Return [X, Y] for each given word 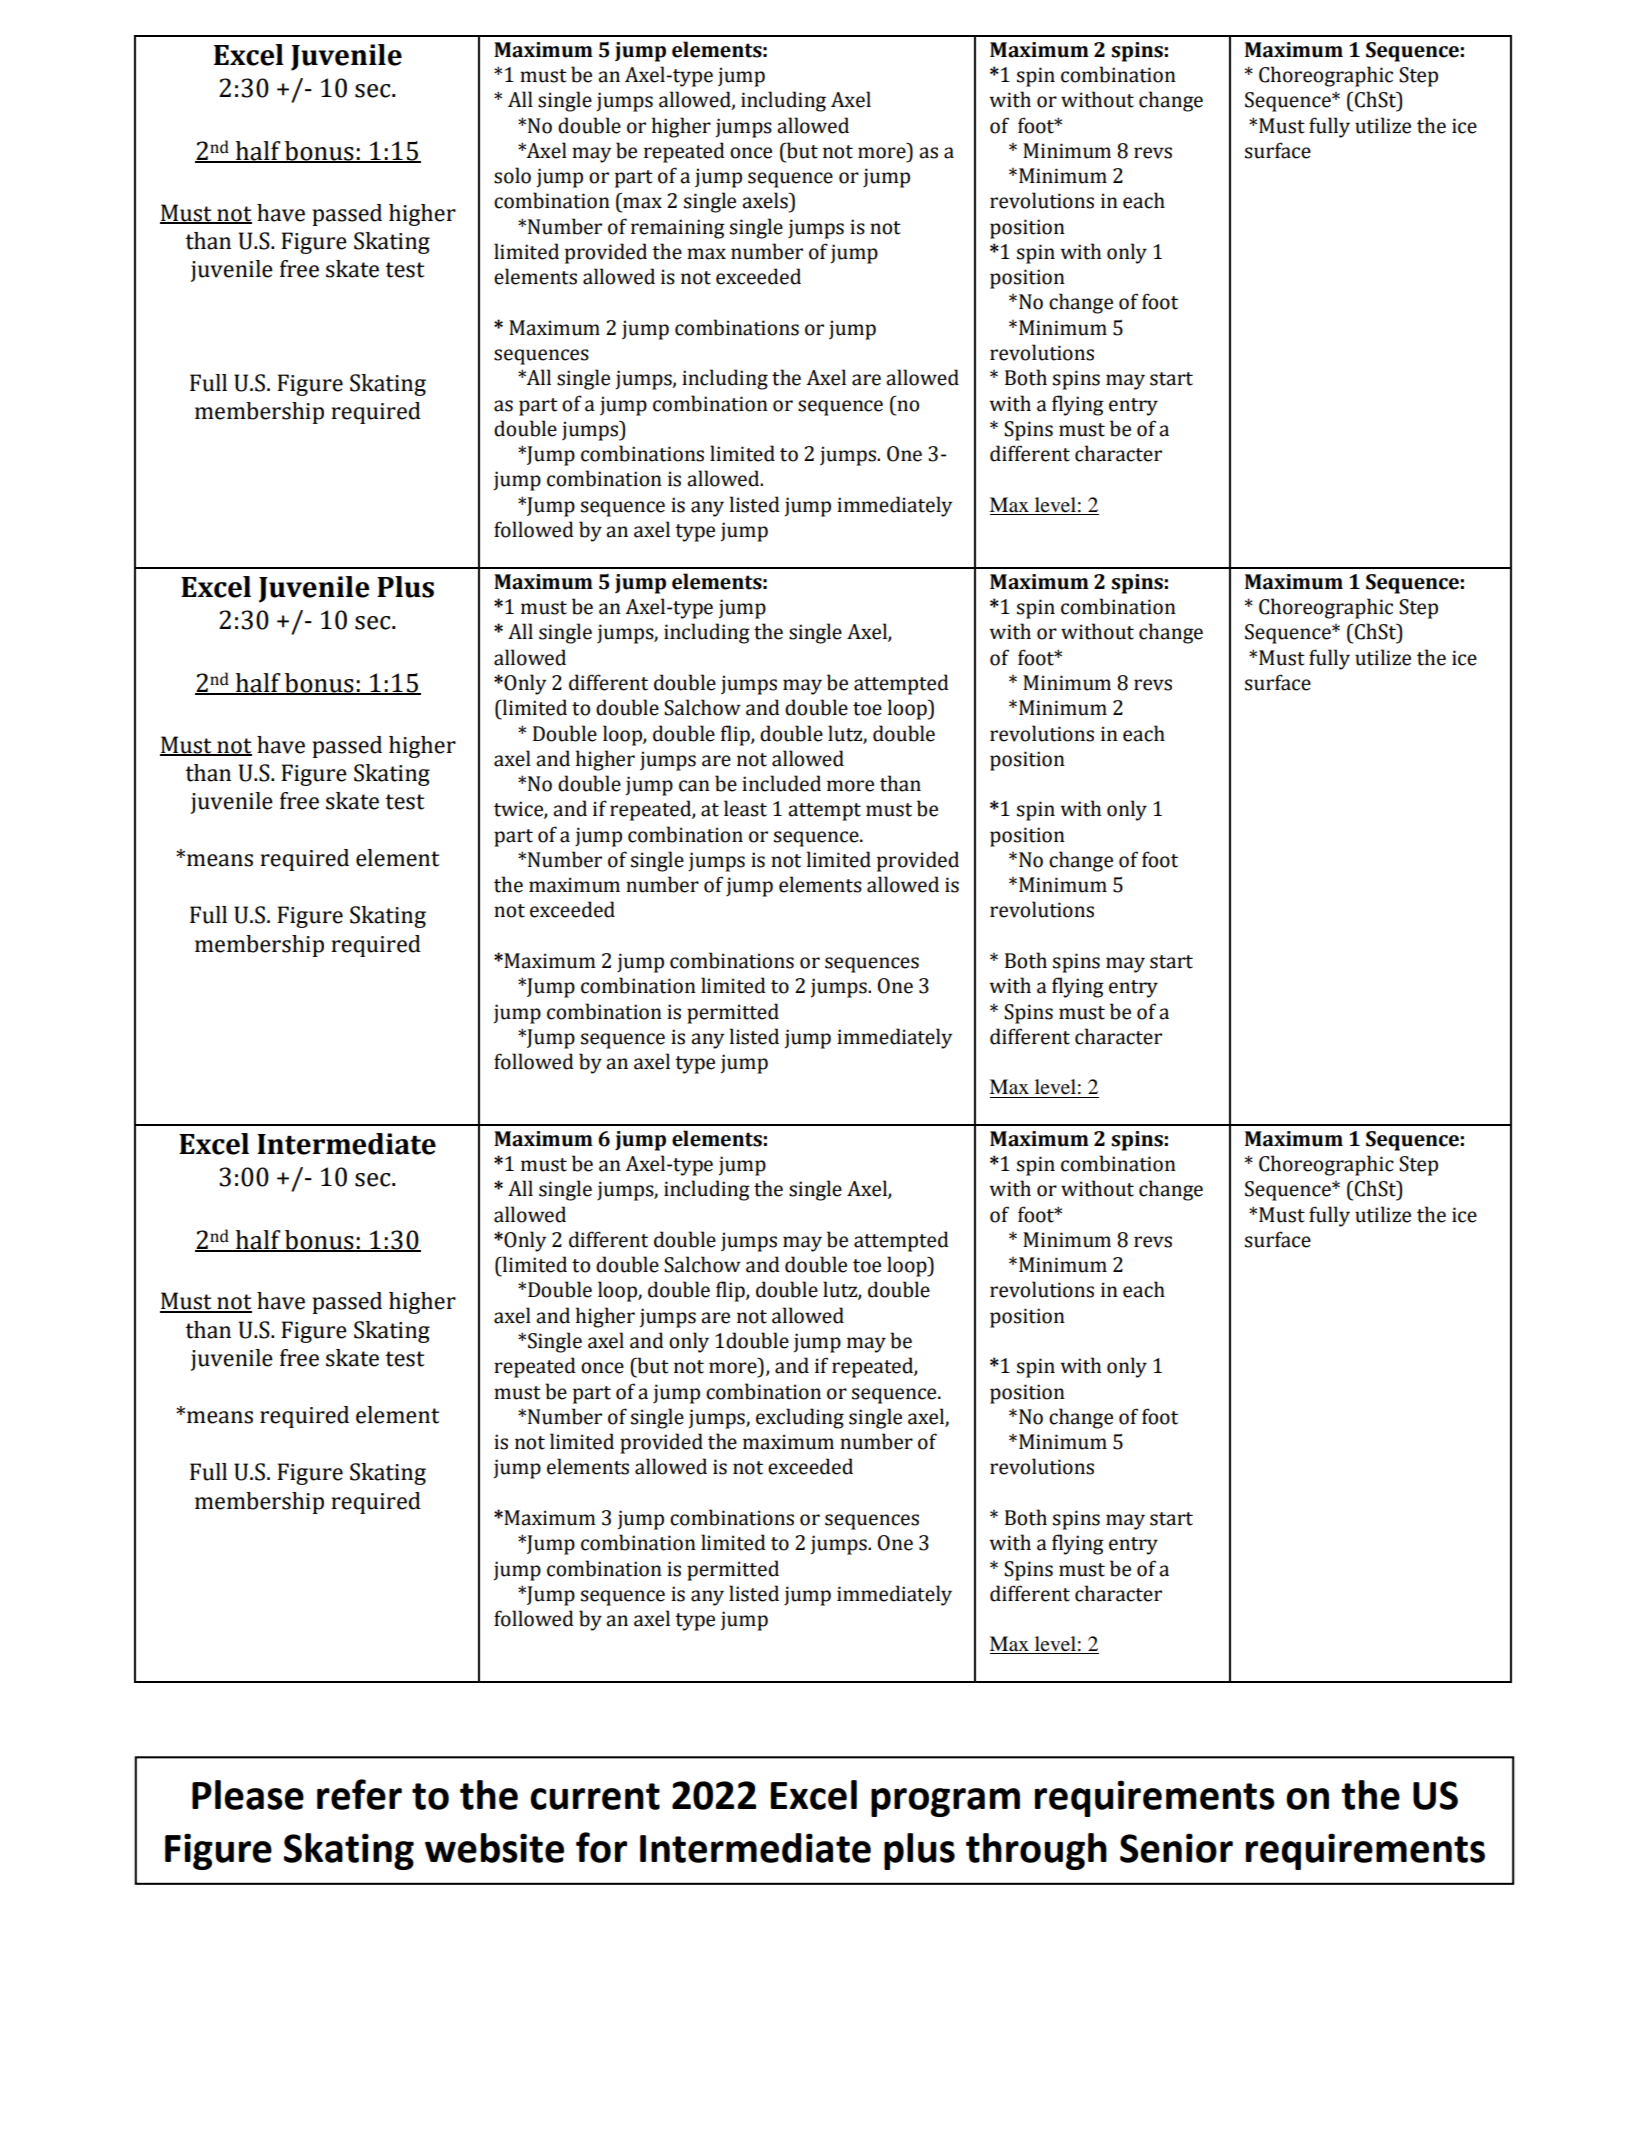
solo [512, 175]
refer [359, 1794]
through [1036, 1851]
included [781, 783]
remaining [678, 229]
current [595, 1796]
